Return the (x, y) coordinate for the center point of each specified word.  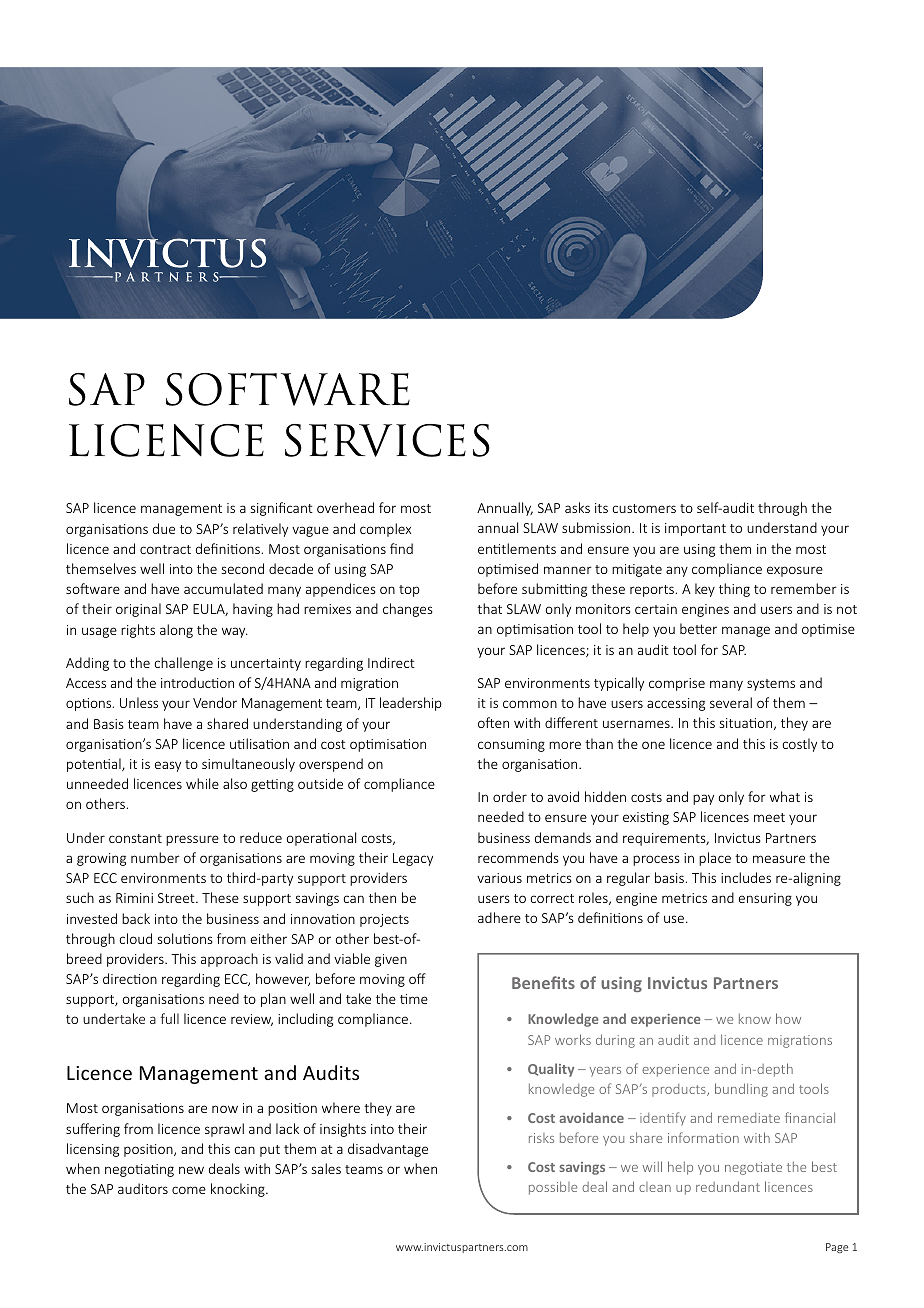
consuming (511, 745)
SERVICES (387, 440)
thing (734, 590)
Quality (551, 1070)
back (136, 918)
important (695, 529)
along (176, 631)
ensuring (765, 899)
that (489, 608)
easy (168, 766)
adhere (499, 917)
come (189, 1190)
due (164, 528)
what (785, 796)
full (169, 1018)
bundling (741, 1090)
